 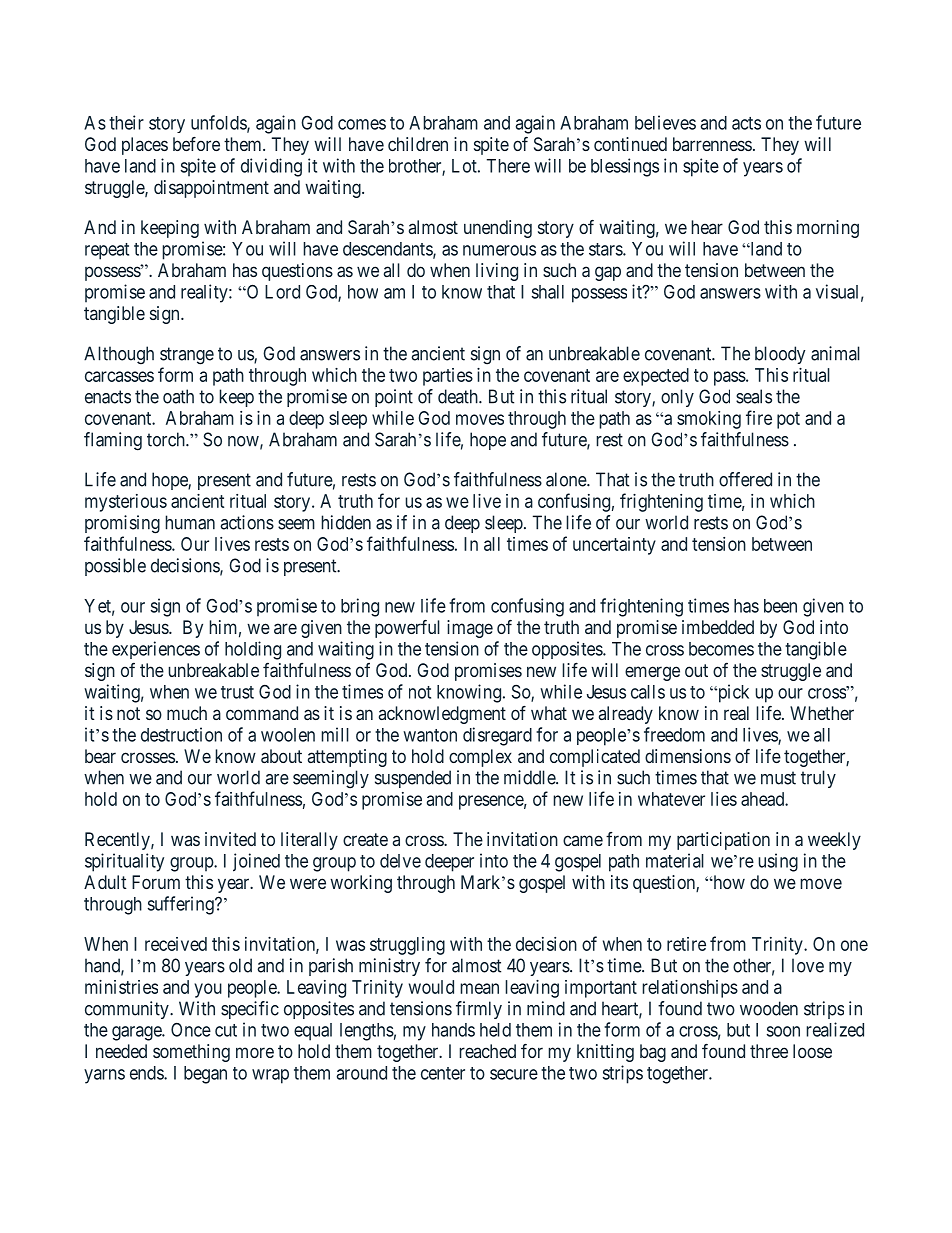 I want to click on three, so click(x=769, y=1051).
